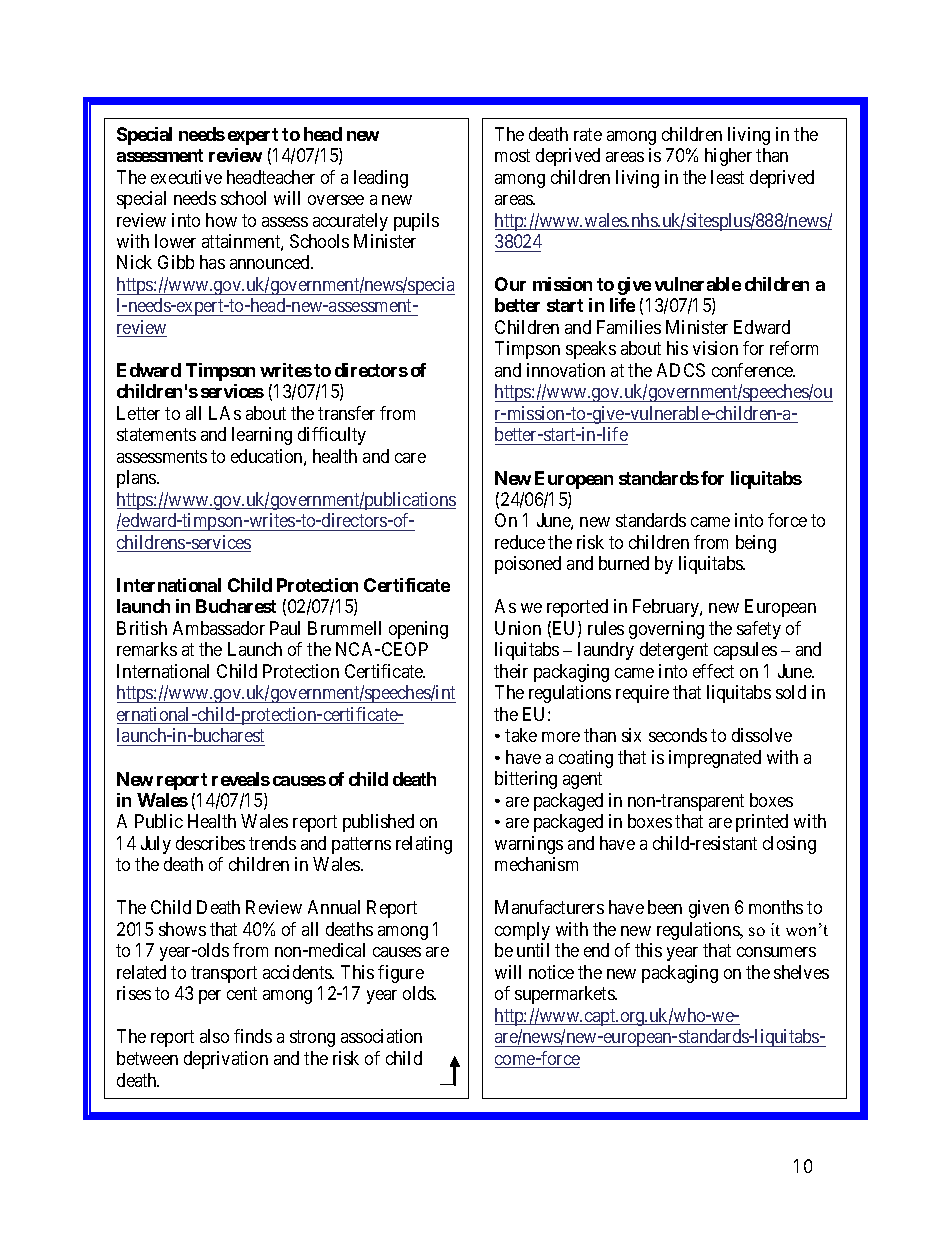 This screenshot has width=952, height=1233. Describe the element at coordinates (210, 843) in the screenshot. I see `describes` at that location.
